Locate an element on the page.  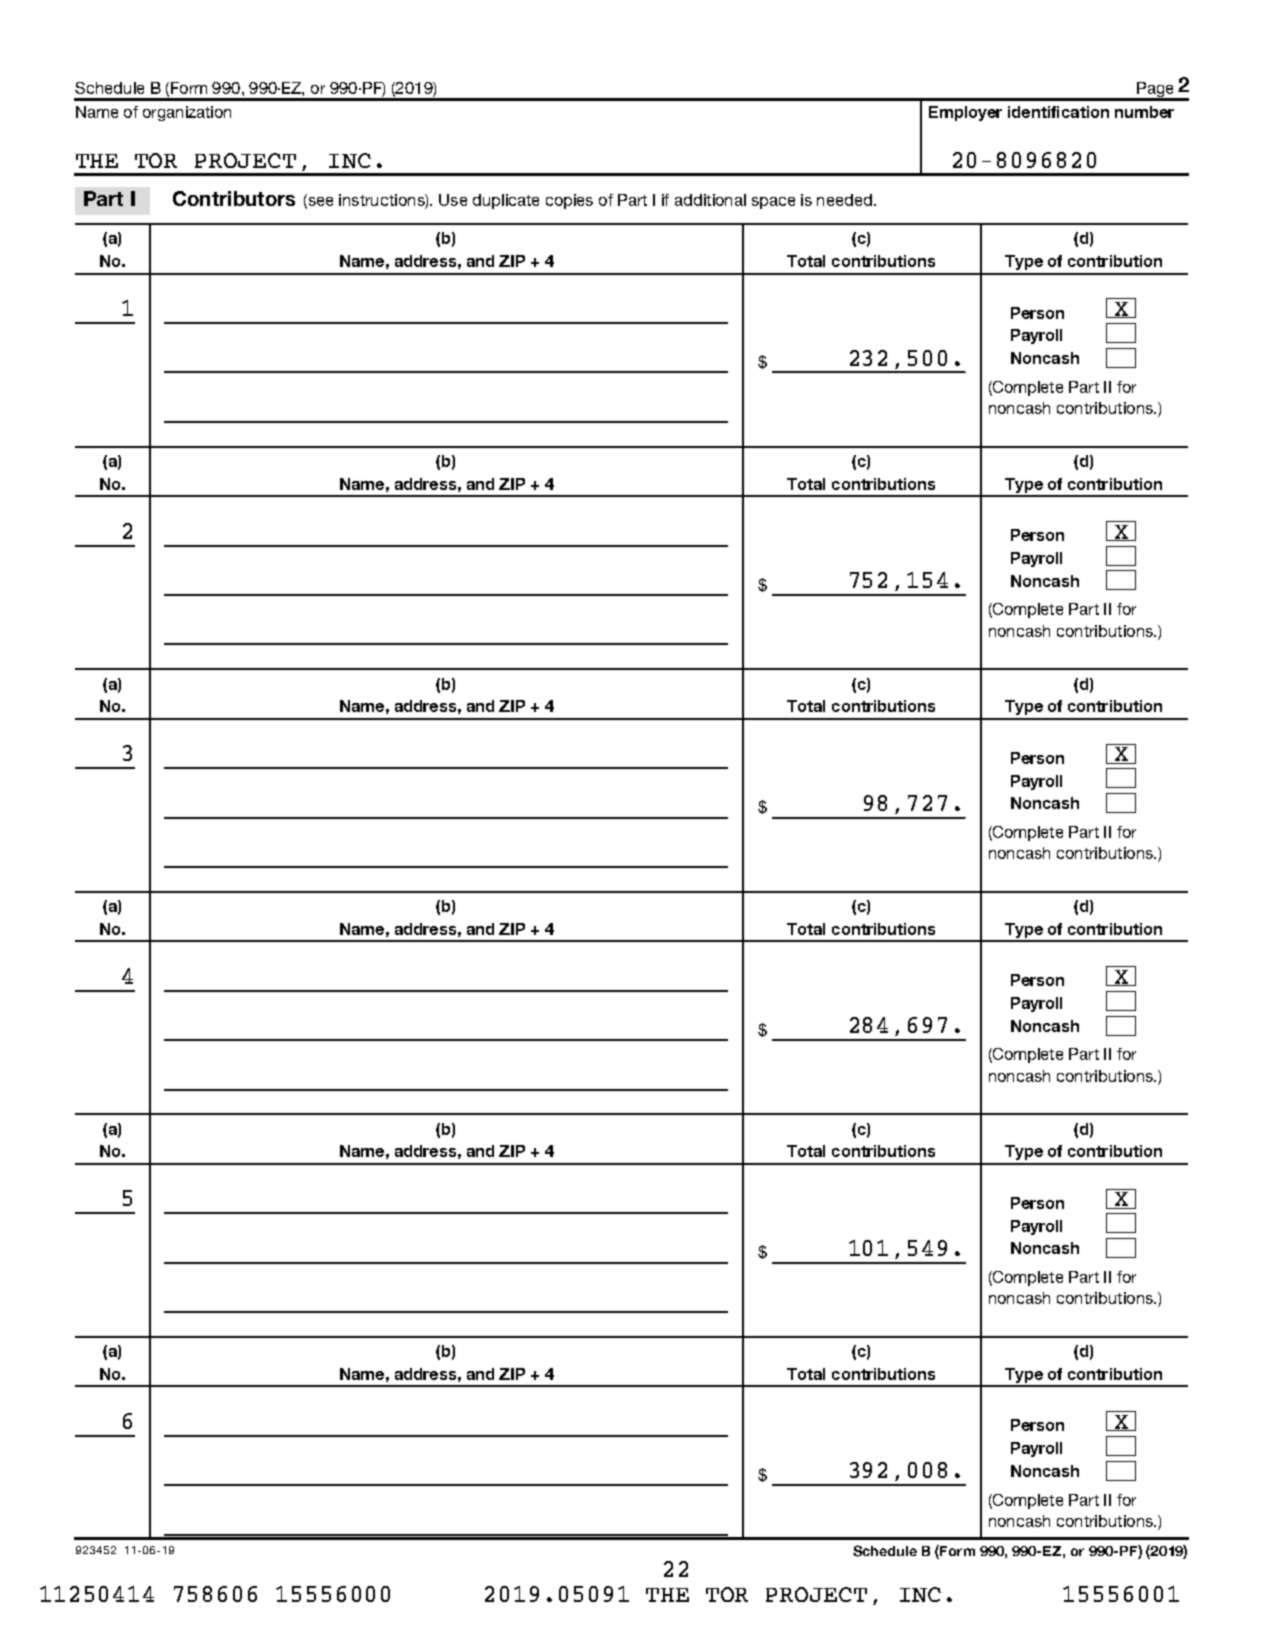
number is located at coordinates (1144, 112).
